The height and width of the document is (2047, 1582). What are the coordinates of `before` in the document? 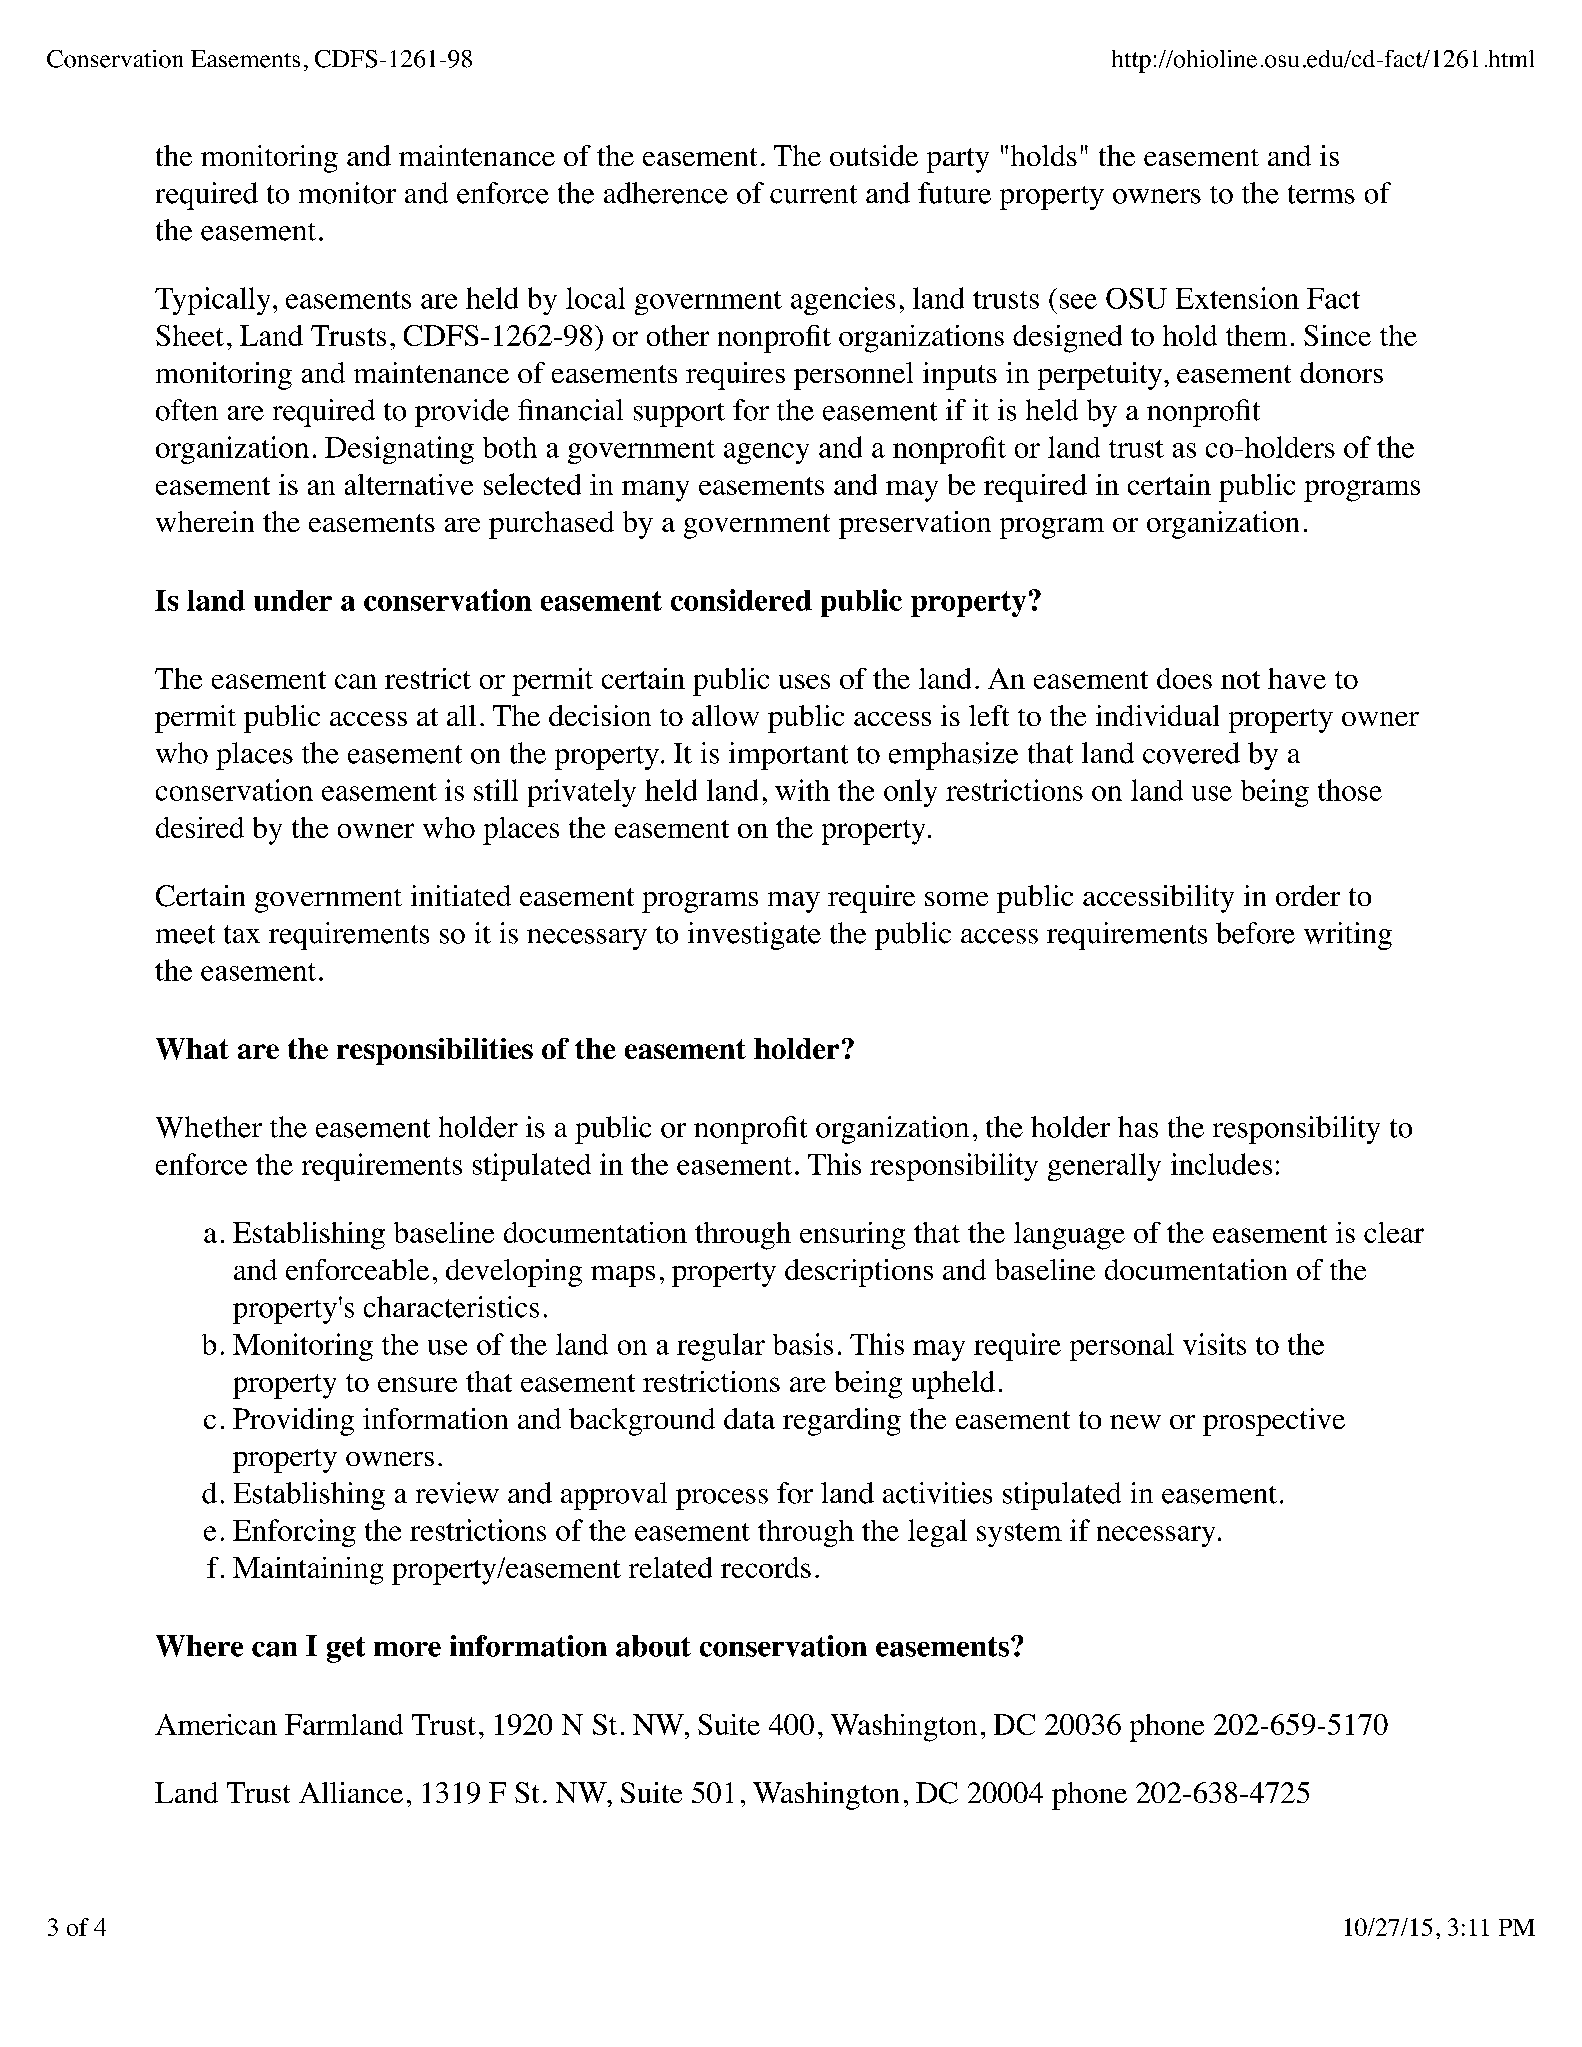 It's located at (1255, 933).
